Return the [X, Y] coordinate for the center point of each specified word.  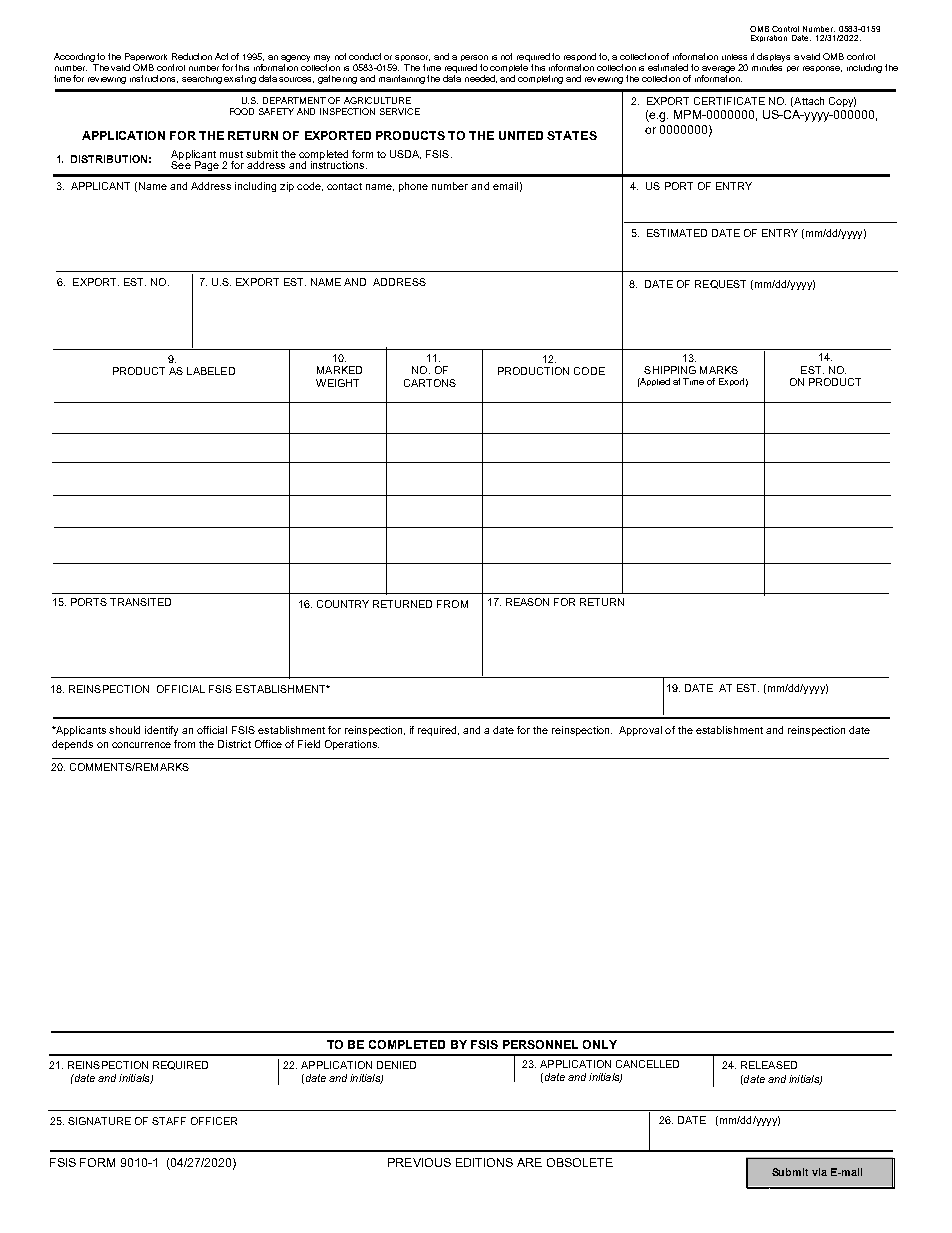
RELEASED [769, 1065]
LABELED [211, 371]
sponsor [412, 58]
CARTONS [430, 383]
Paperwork [146, 57]
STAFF [169, 1121]
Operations [352, 745]
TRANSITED [140, 602]
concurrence [141, 745]
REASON [527, 602]
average [718, 71]
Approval [640, 731]
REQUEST [720, 284]
